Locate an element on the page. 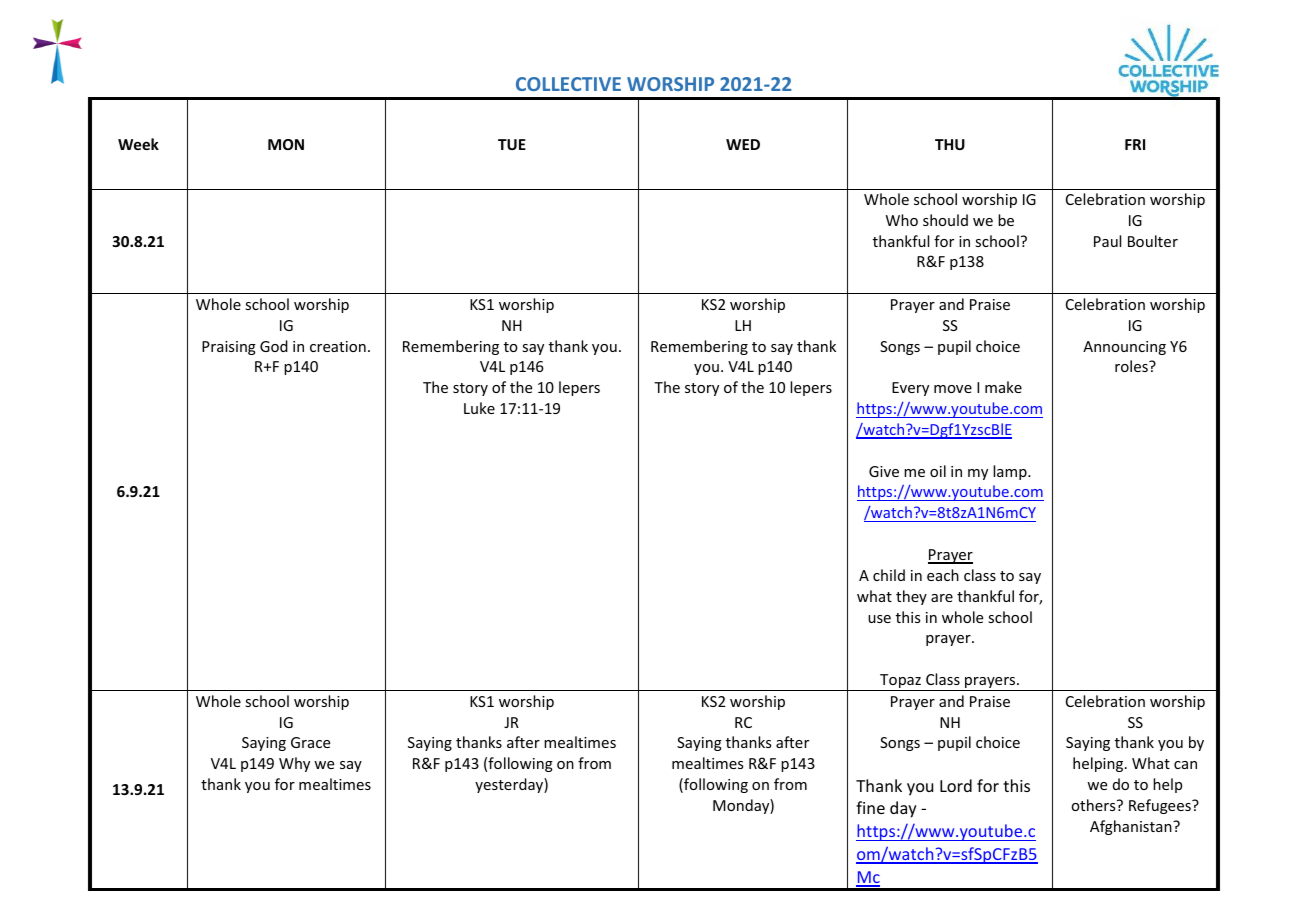 The height and width of the document is (924, 1308). Luke is located at coordinates (479, 408).
